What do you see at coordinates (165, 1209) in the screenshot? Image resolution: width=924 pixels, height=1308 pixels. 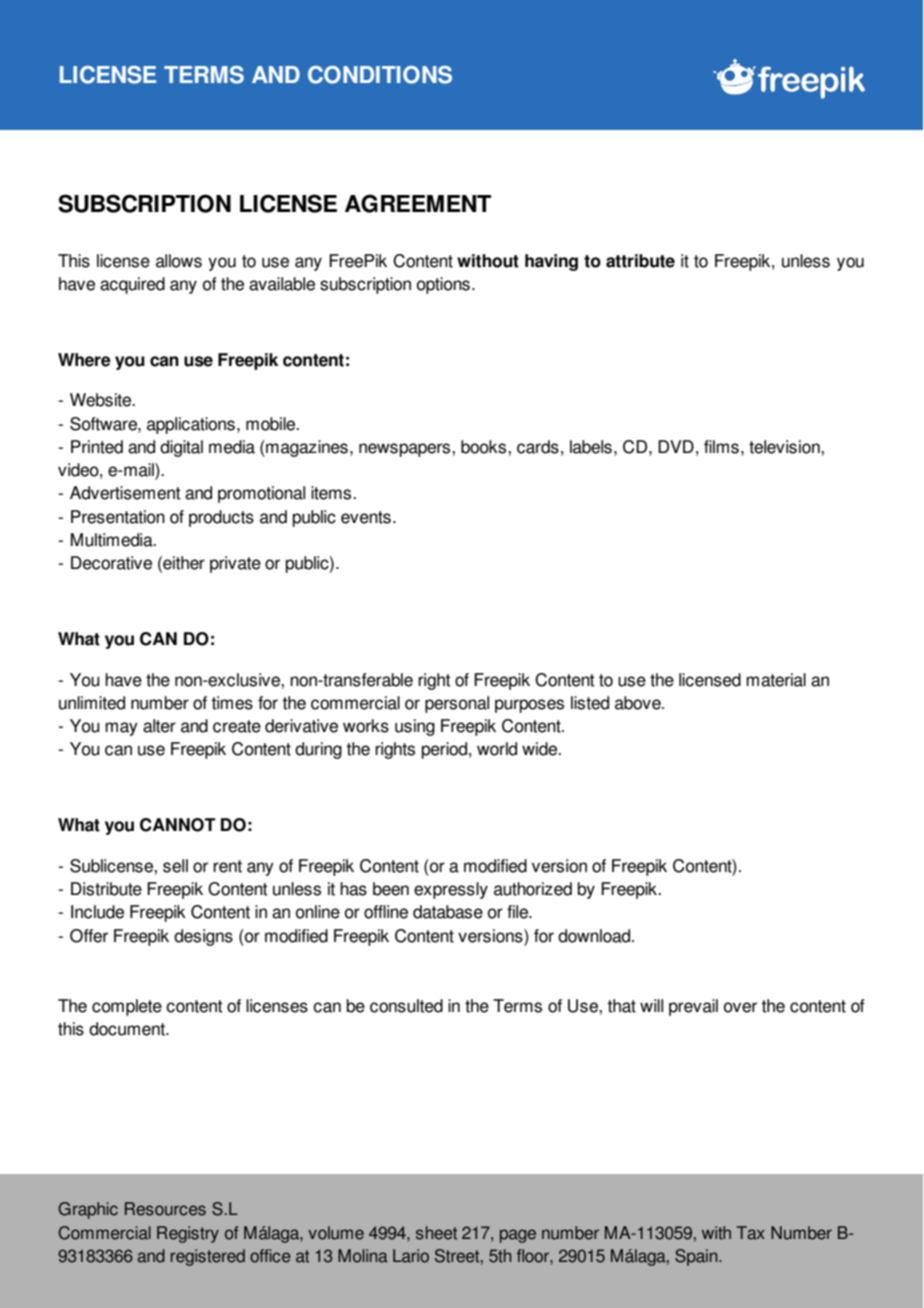 I see `Resources` at bounding box center [165, 1209].
